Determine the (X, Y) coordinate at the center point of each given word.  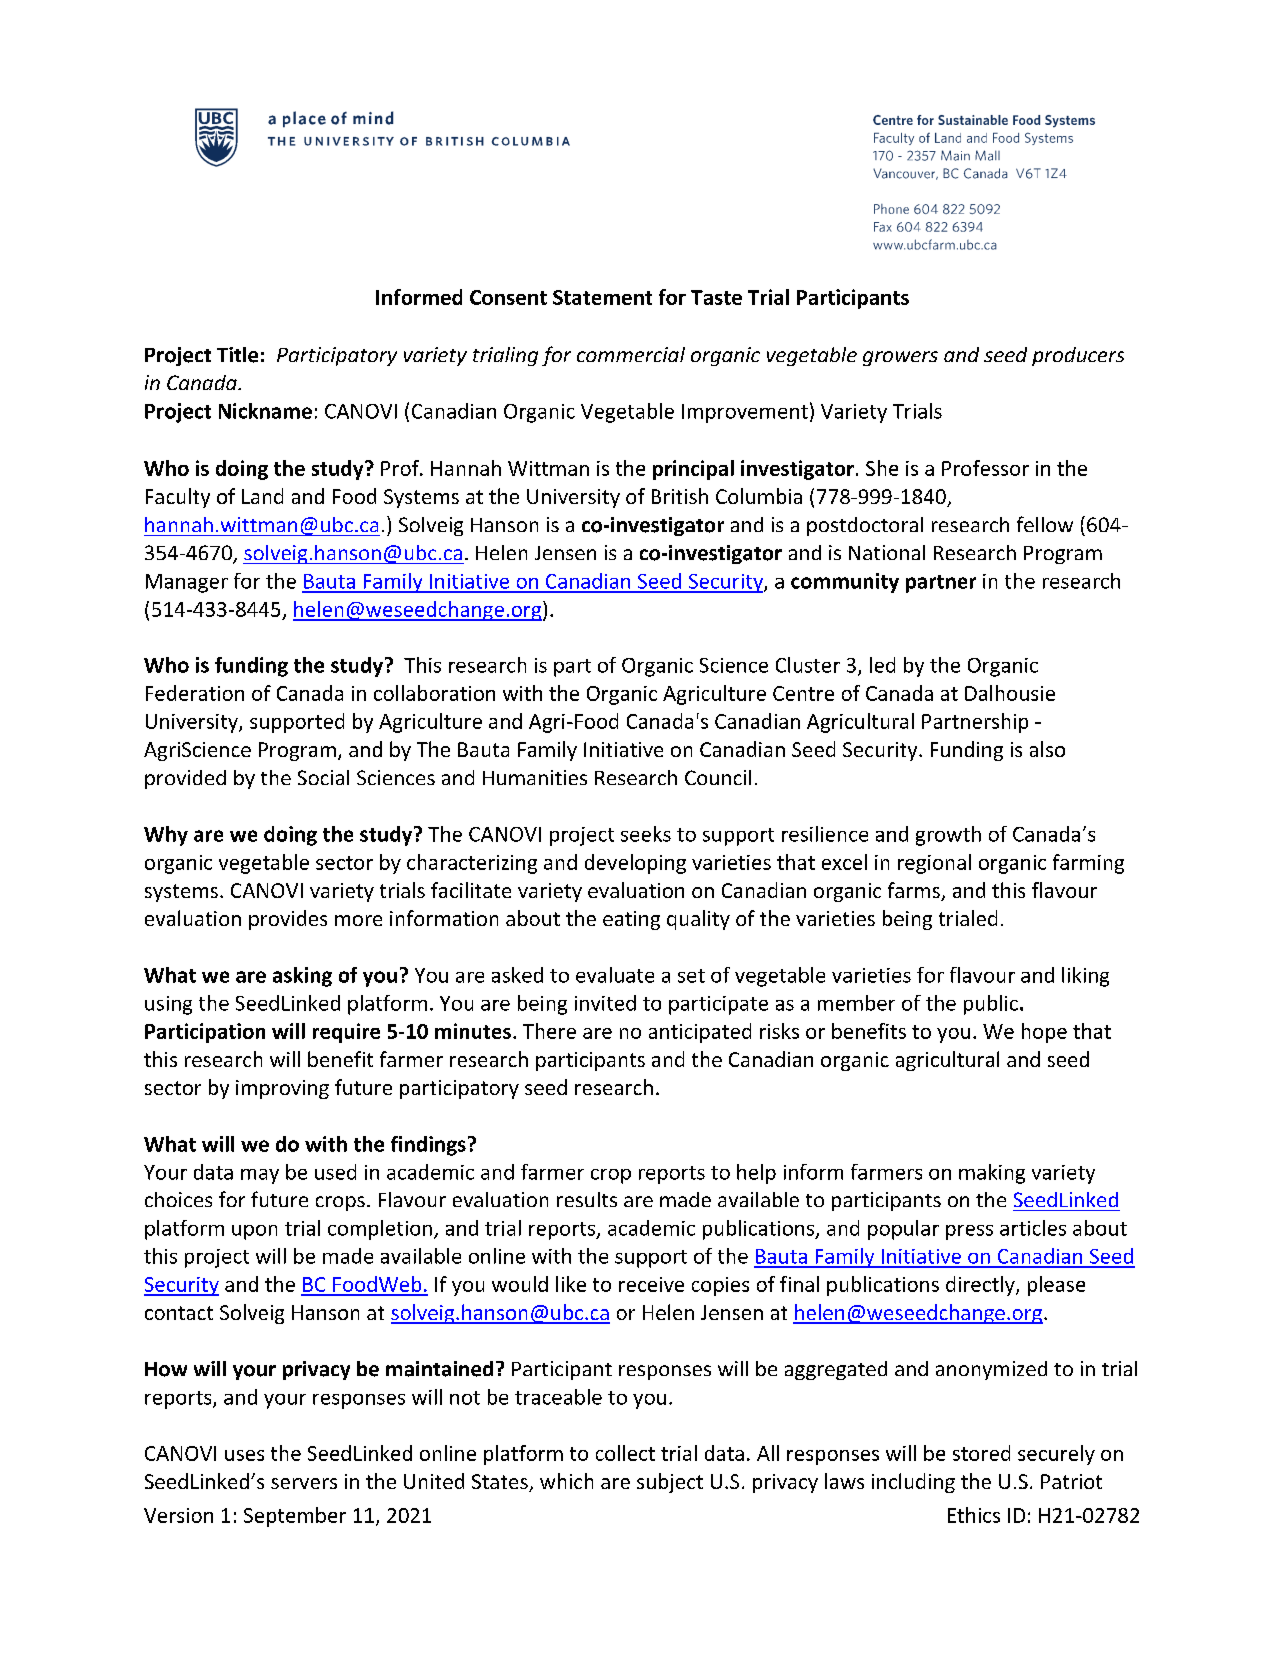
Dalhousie (1010, 693)
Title (237, 355)
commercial (631, 354)
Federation (195, 693)
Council (718, 777)
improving (282, 1089)
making (992, 1174)
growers (900, 358)
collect (625, 1453)
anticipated (700, 1033)
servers (304, 1483)
